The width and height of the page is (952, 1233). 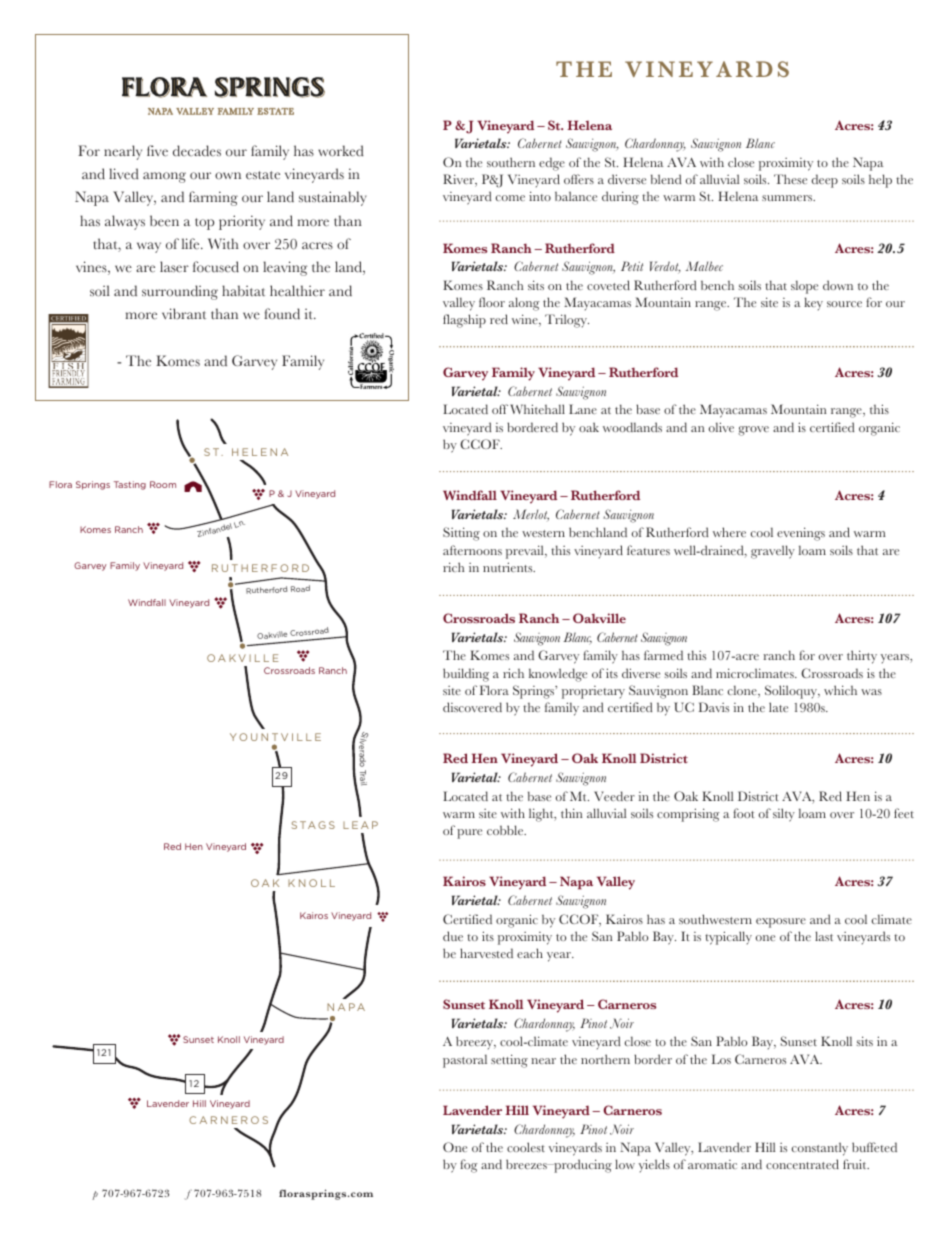 I want to click on constantly, so click(x=820, y=1149).
